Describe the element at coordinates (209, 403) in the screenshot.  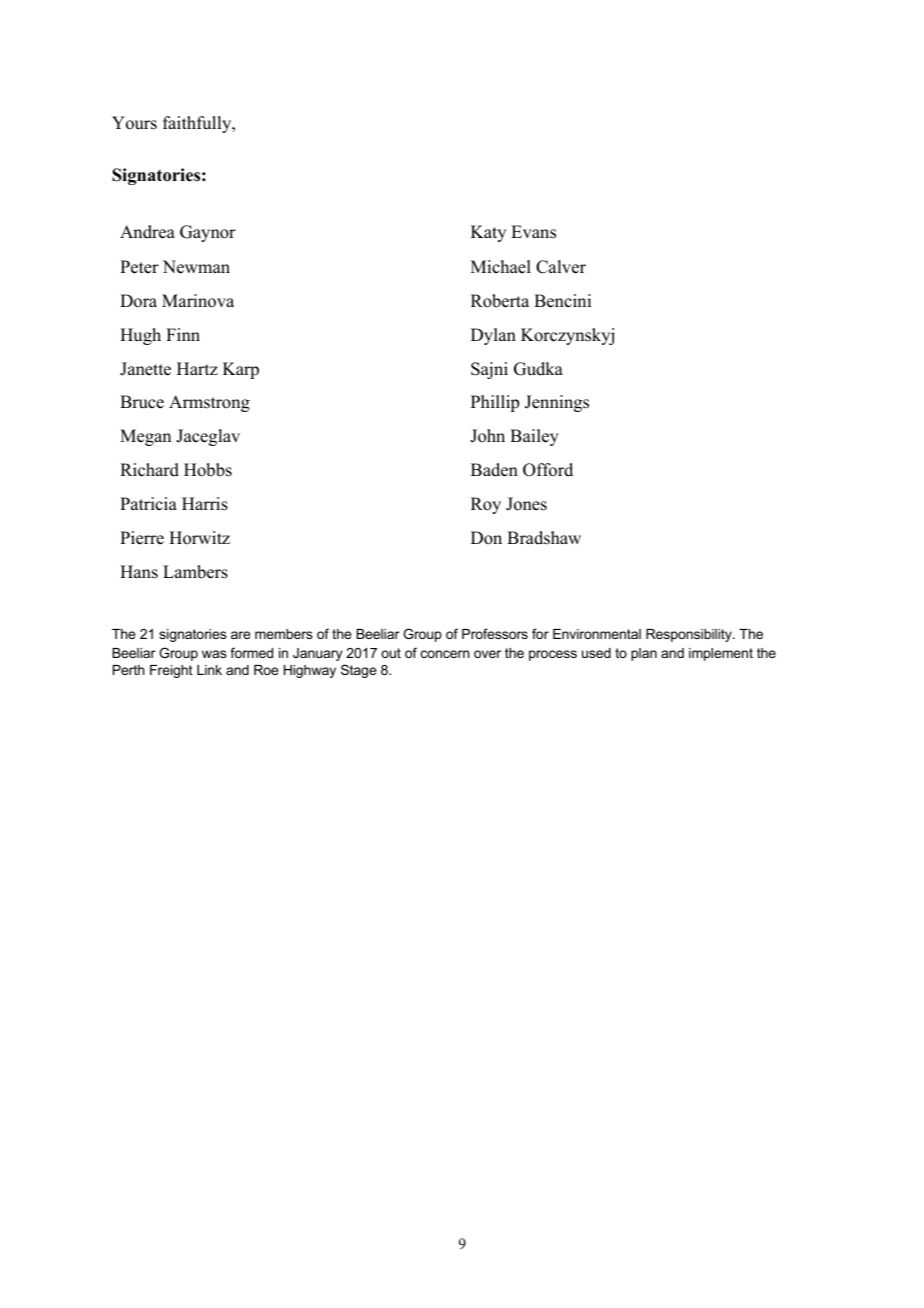
I see `Armstrong` at that location.
